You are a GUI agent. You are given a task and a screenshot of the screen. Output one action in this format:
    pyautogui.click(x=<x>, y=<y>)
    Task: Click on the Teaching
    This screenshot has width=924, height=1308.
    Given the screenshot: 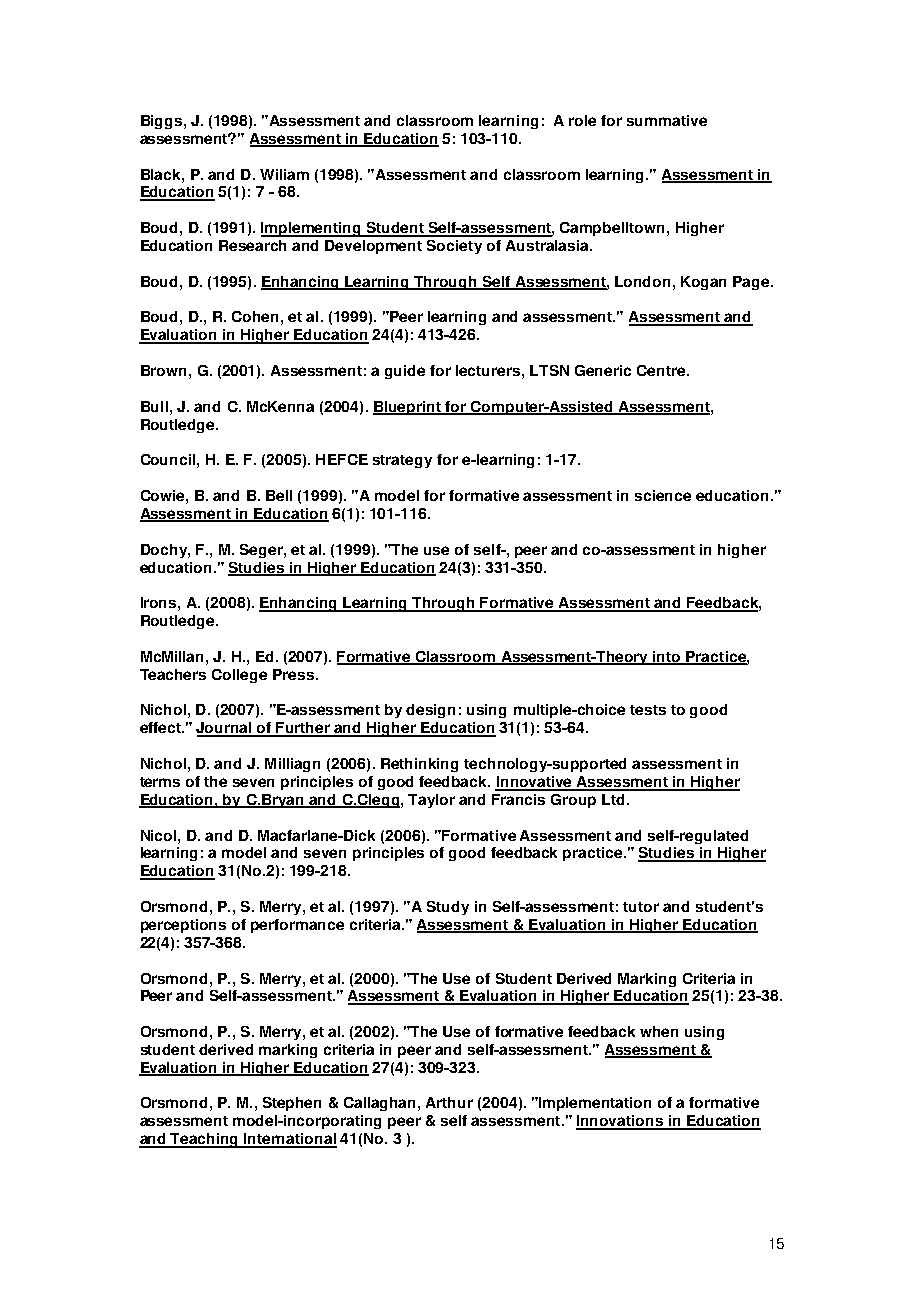 What is the action you would take?
    pyautogui.click(x=205, y=1140)
